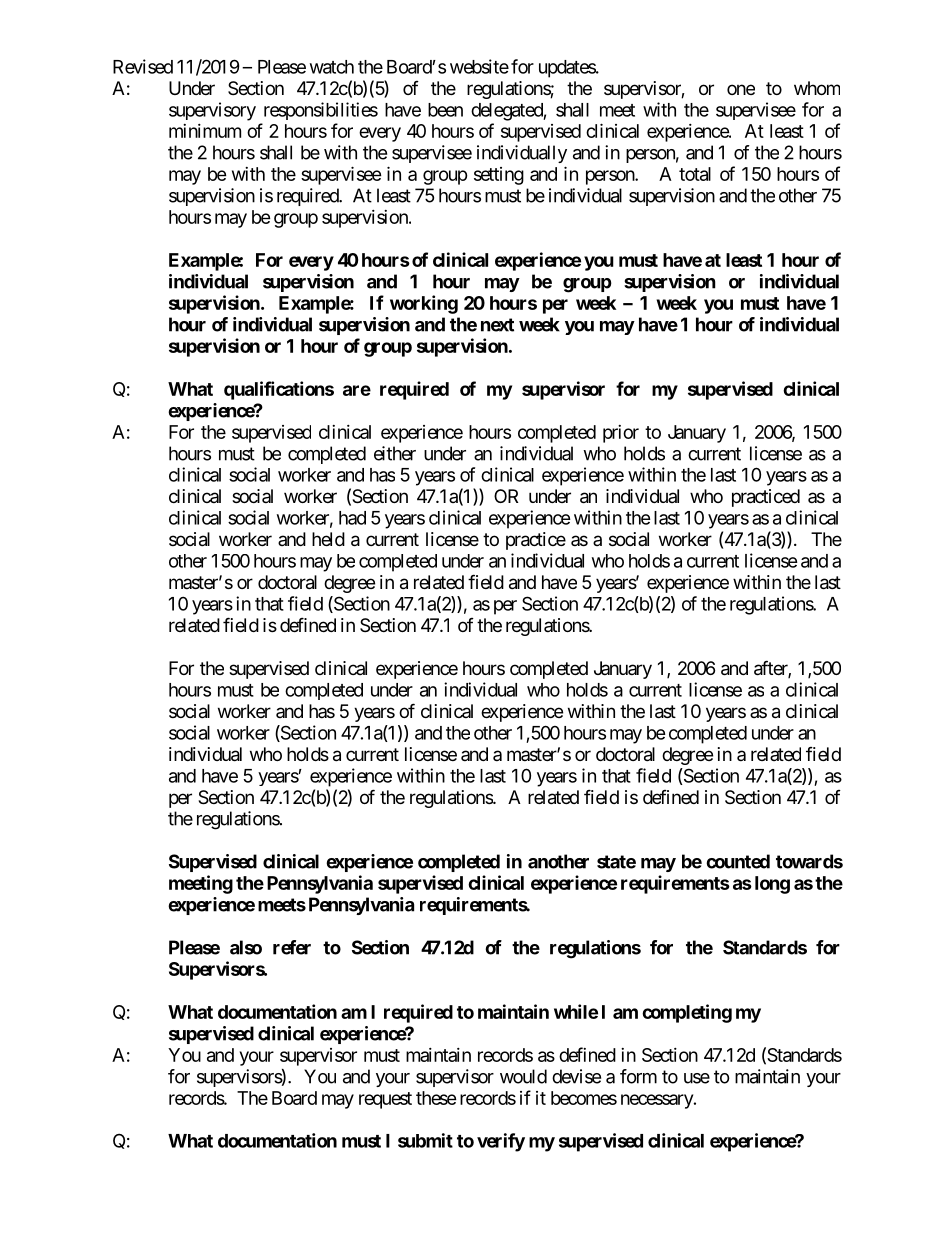  I want to click on one, so click(741, 89).
